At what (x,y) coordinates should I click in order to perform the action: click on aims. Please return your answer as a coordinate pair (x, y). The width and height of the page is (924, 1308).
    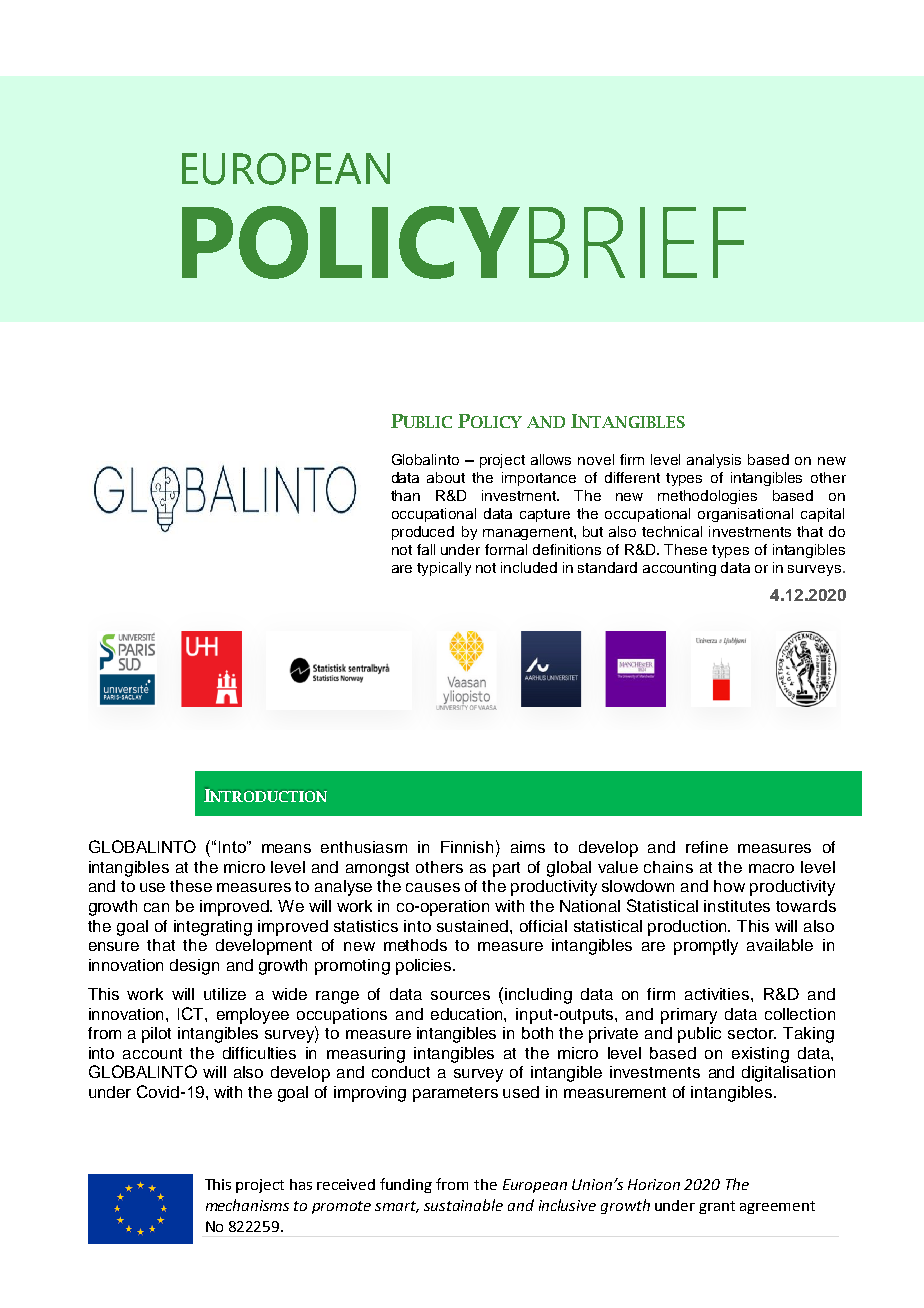
    Looking at the image, I should click on (528, 847).
